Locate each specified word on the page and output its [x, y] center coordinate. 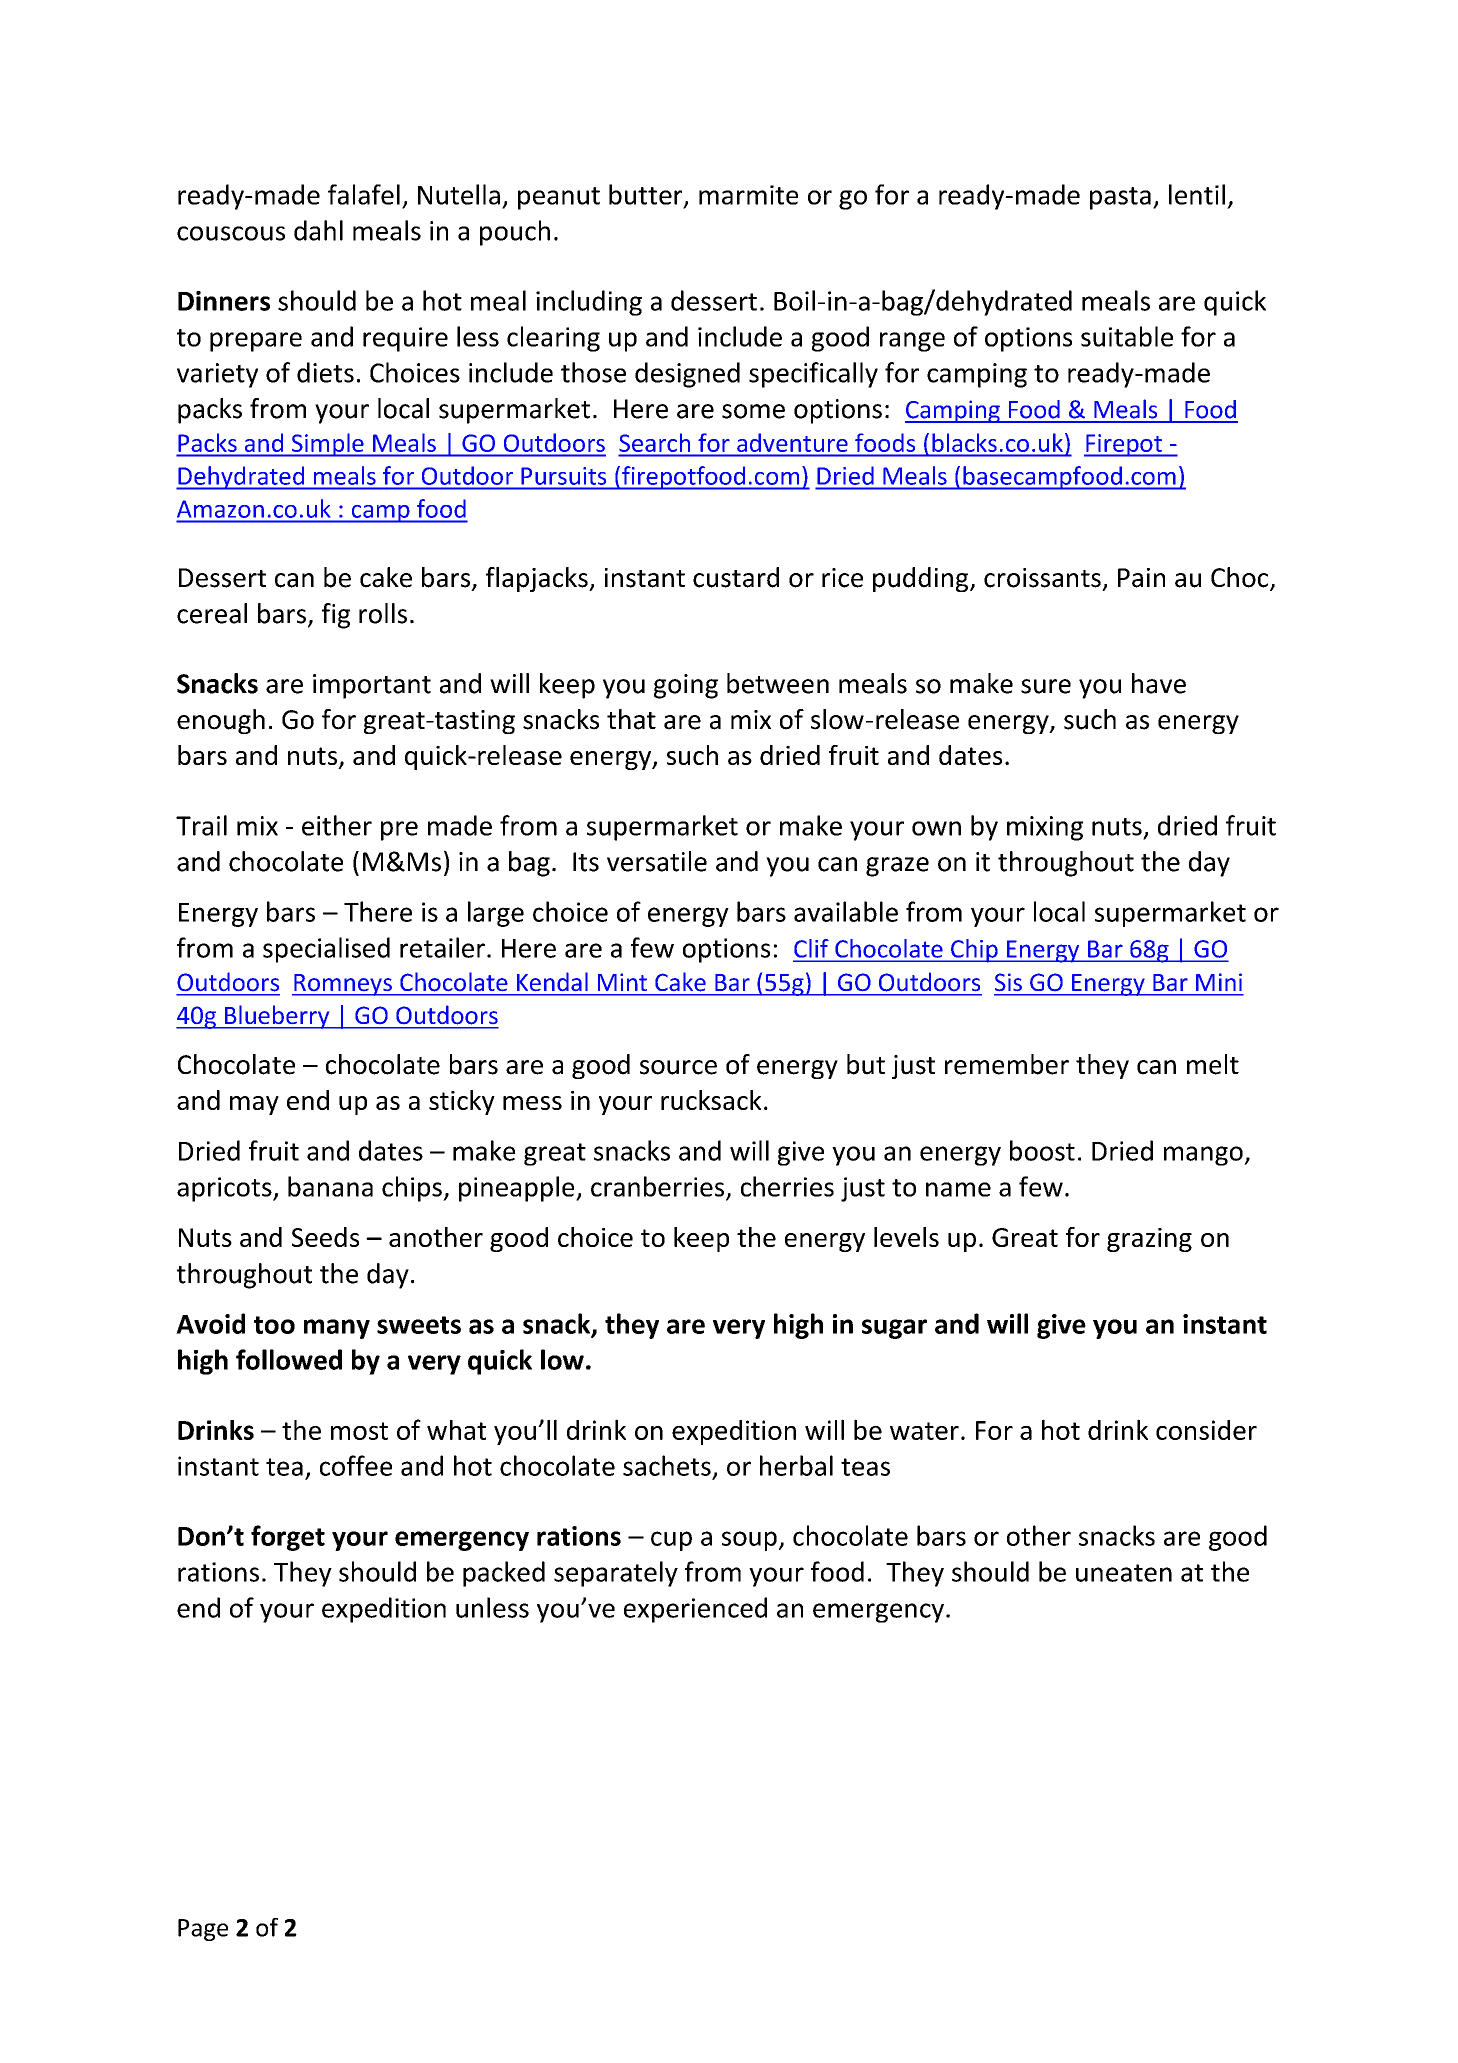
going [686, 686]
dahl [318, 230]
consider [1206, 1430]
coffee [356, 1465]
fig [336, 616]
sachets [667, 1465]
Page [203, 1930]
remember [1007, 1064]
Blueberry [277, 1017]
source [678, 1067]
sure [1046, 686]
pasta [1120, 198]
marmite [748, 195]
